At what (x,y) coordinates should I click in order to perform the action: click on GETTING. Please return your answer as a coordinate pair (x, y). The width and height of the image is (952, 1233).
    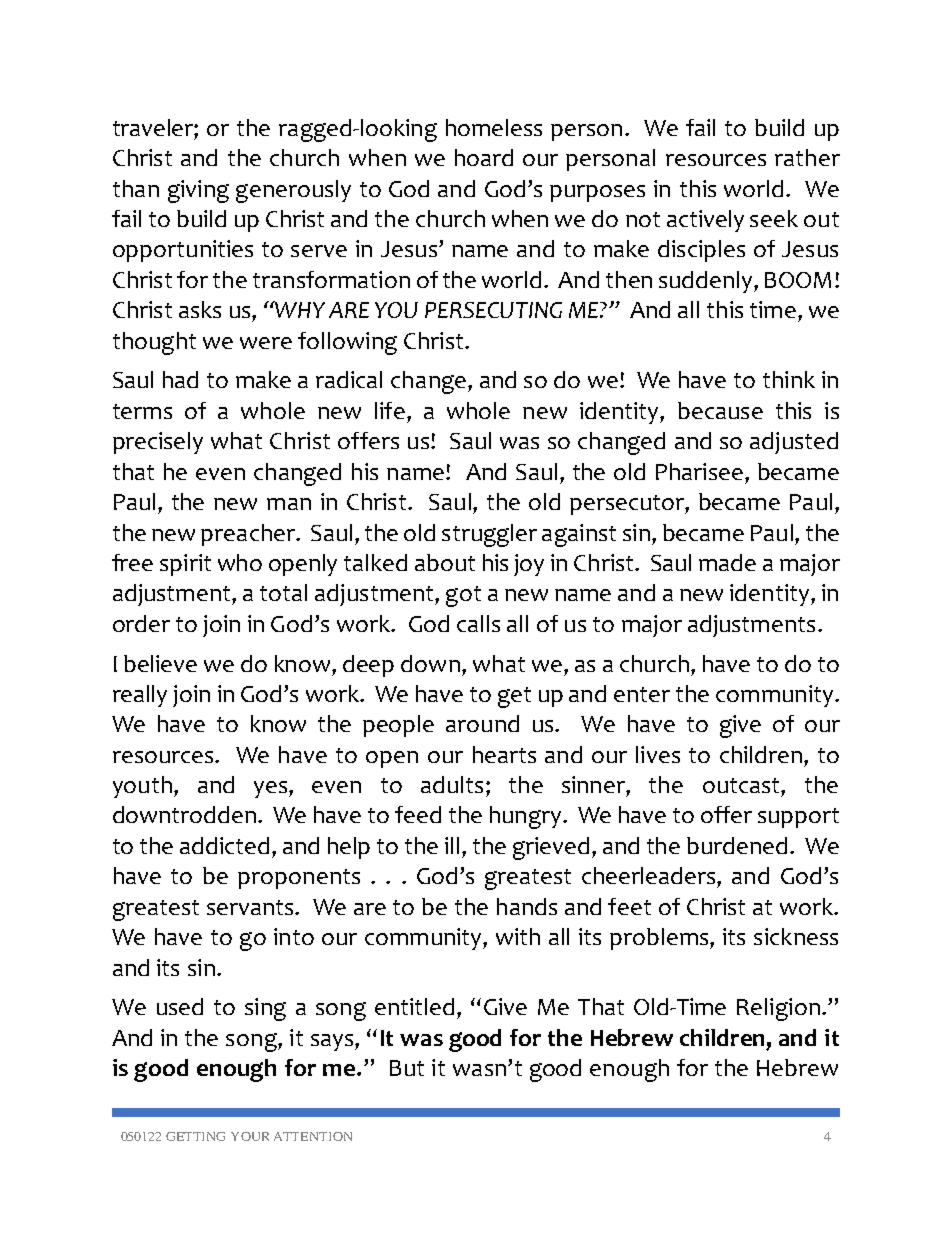
    Looking at the image, I should click on (195, 1136).
